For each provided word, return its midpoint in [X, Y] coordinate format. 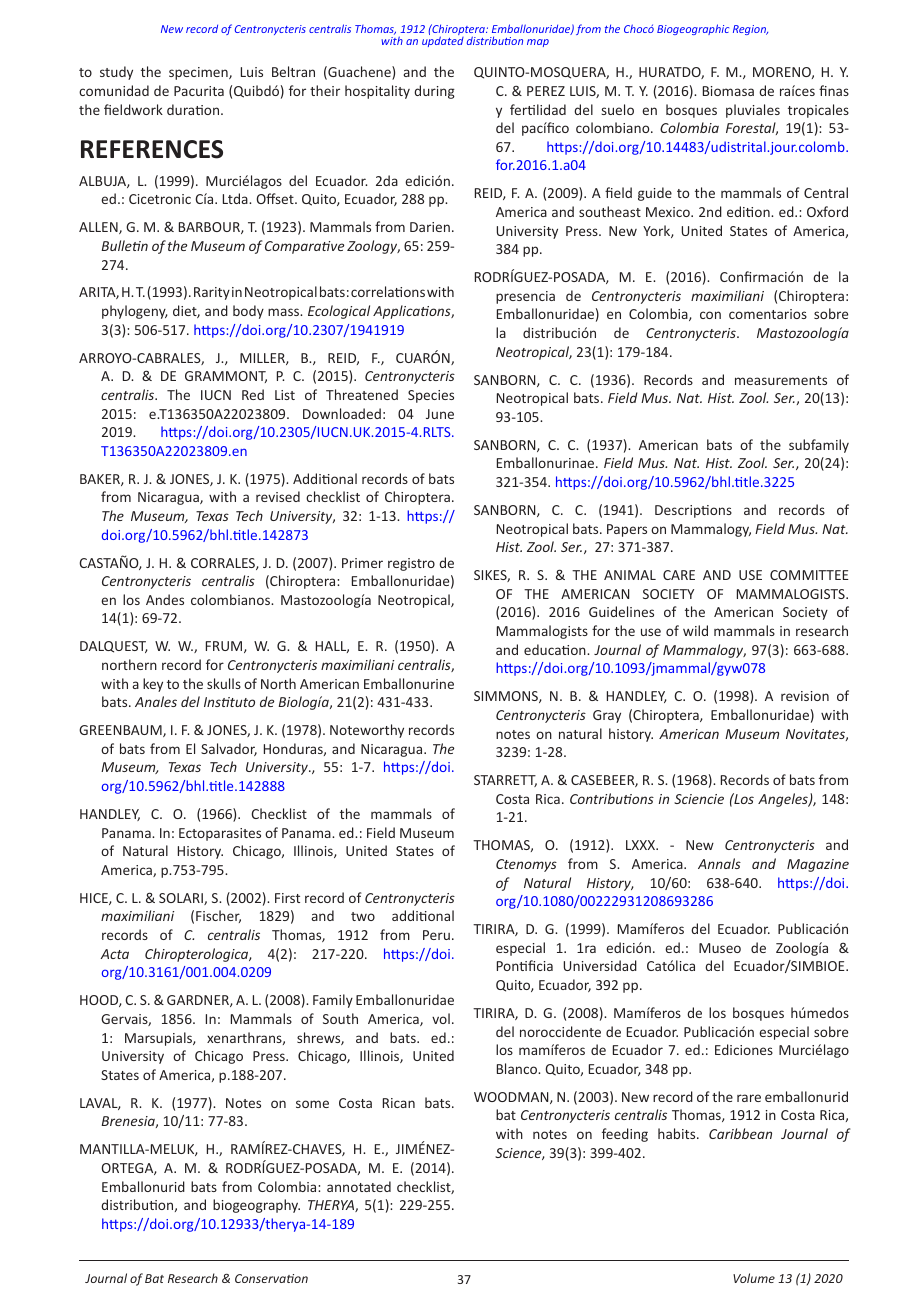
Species [431, 396]
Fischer [218, 916]
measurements [781, 380]
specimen [199, 73]
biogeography [256, 1206]
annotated [359, 1186]
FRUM [225, 647]
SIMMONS [507, 697]
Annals [719, 863]
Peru [436, 935]
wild [695, 630]
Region [750, 30]
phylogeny [135, 312]
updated [443, 41]
